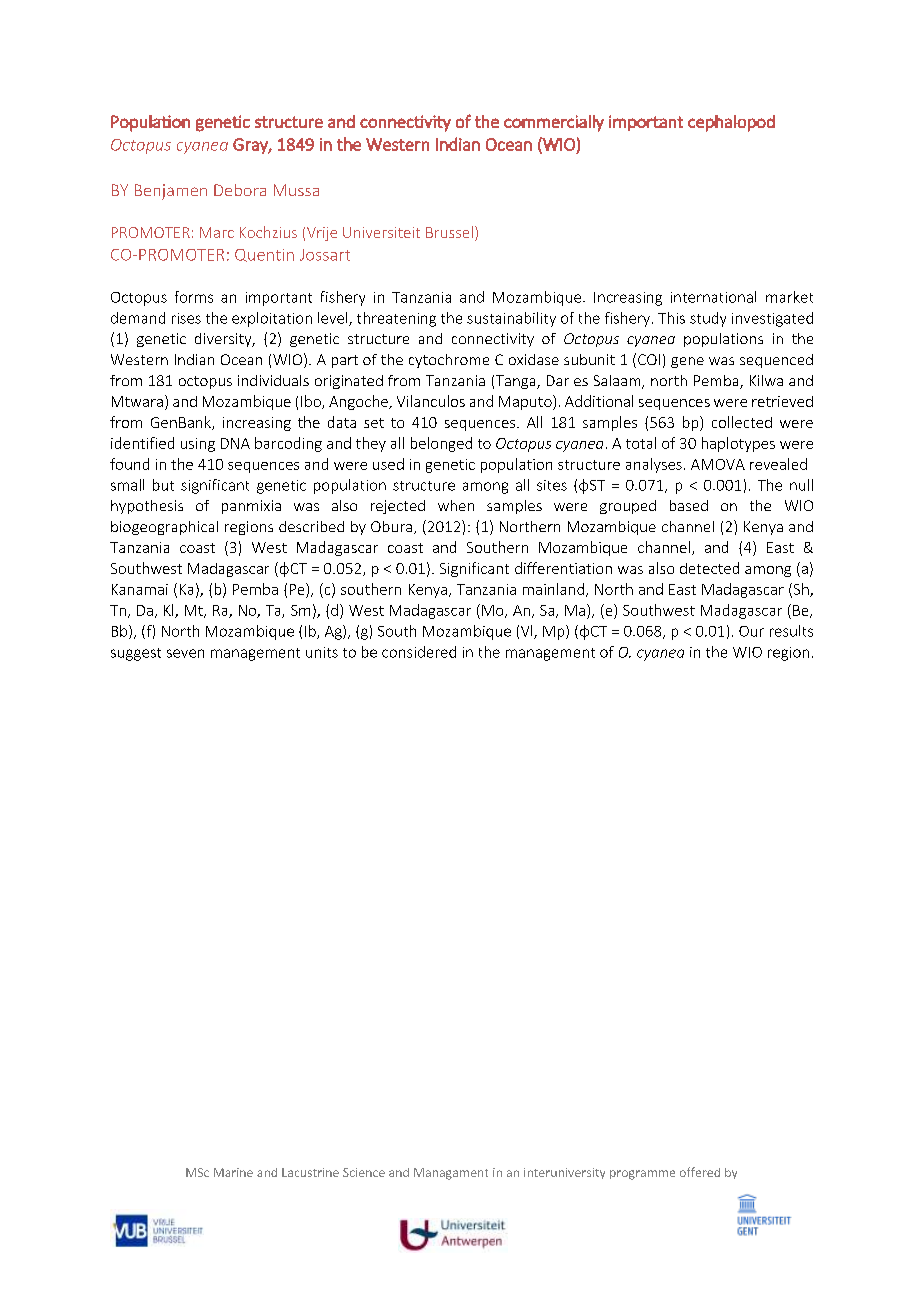 The image size is (924, 1308). What do you see at coordinates (185, 653) in the screenshot?
I see `seven` at bounding box center [185, 653].
